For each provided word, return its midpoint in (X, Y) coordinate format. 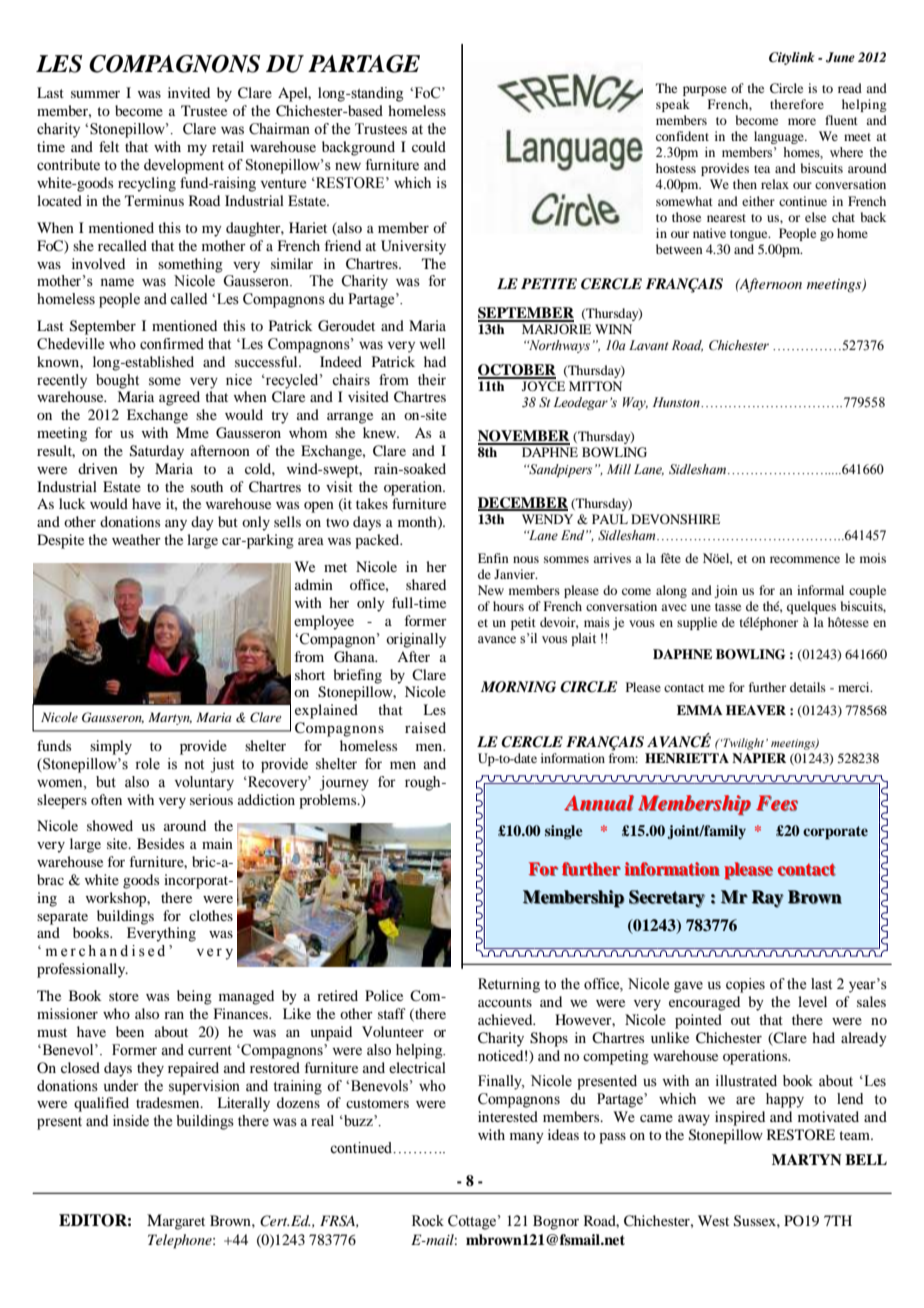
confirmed (172, 344)
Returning (509, 985)
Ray (768, 899)
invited (189, 92)
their (432, 380)
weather (136, 539)
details (808, 687)
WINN (613, 329)
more (802, 121)
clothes (211, 915)
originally (416, 640)
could (429, 146)
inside (131, 1121)
